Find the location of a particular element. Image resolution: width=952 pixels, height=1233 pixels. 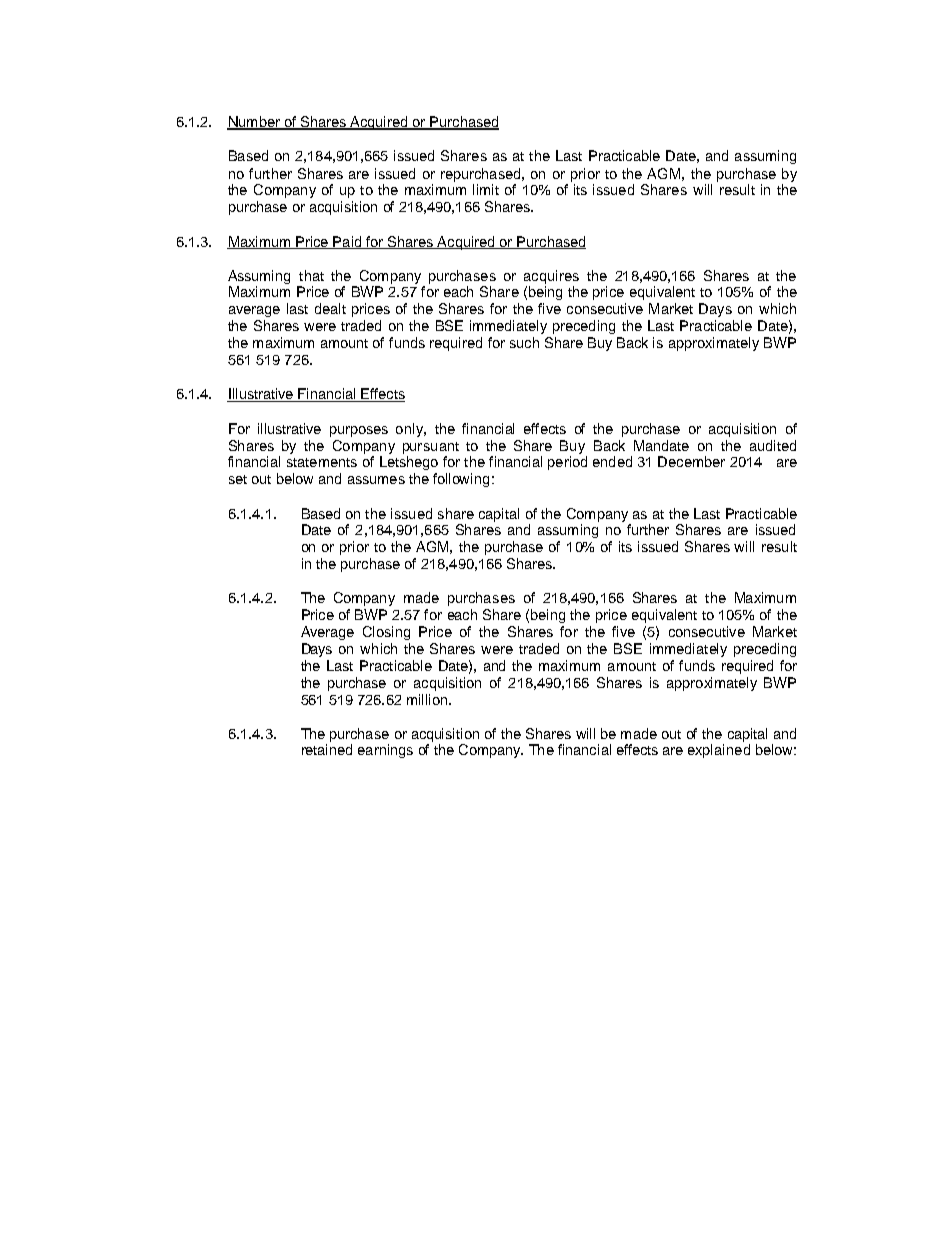

acquires is located at coordinates (551, 277).
